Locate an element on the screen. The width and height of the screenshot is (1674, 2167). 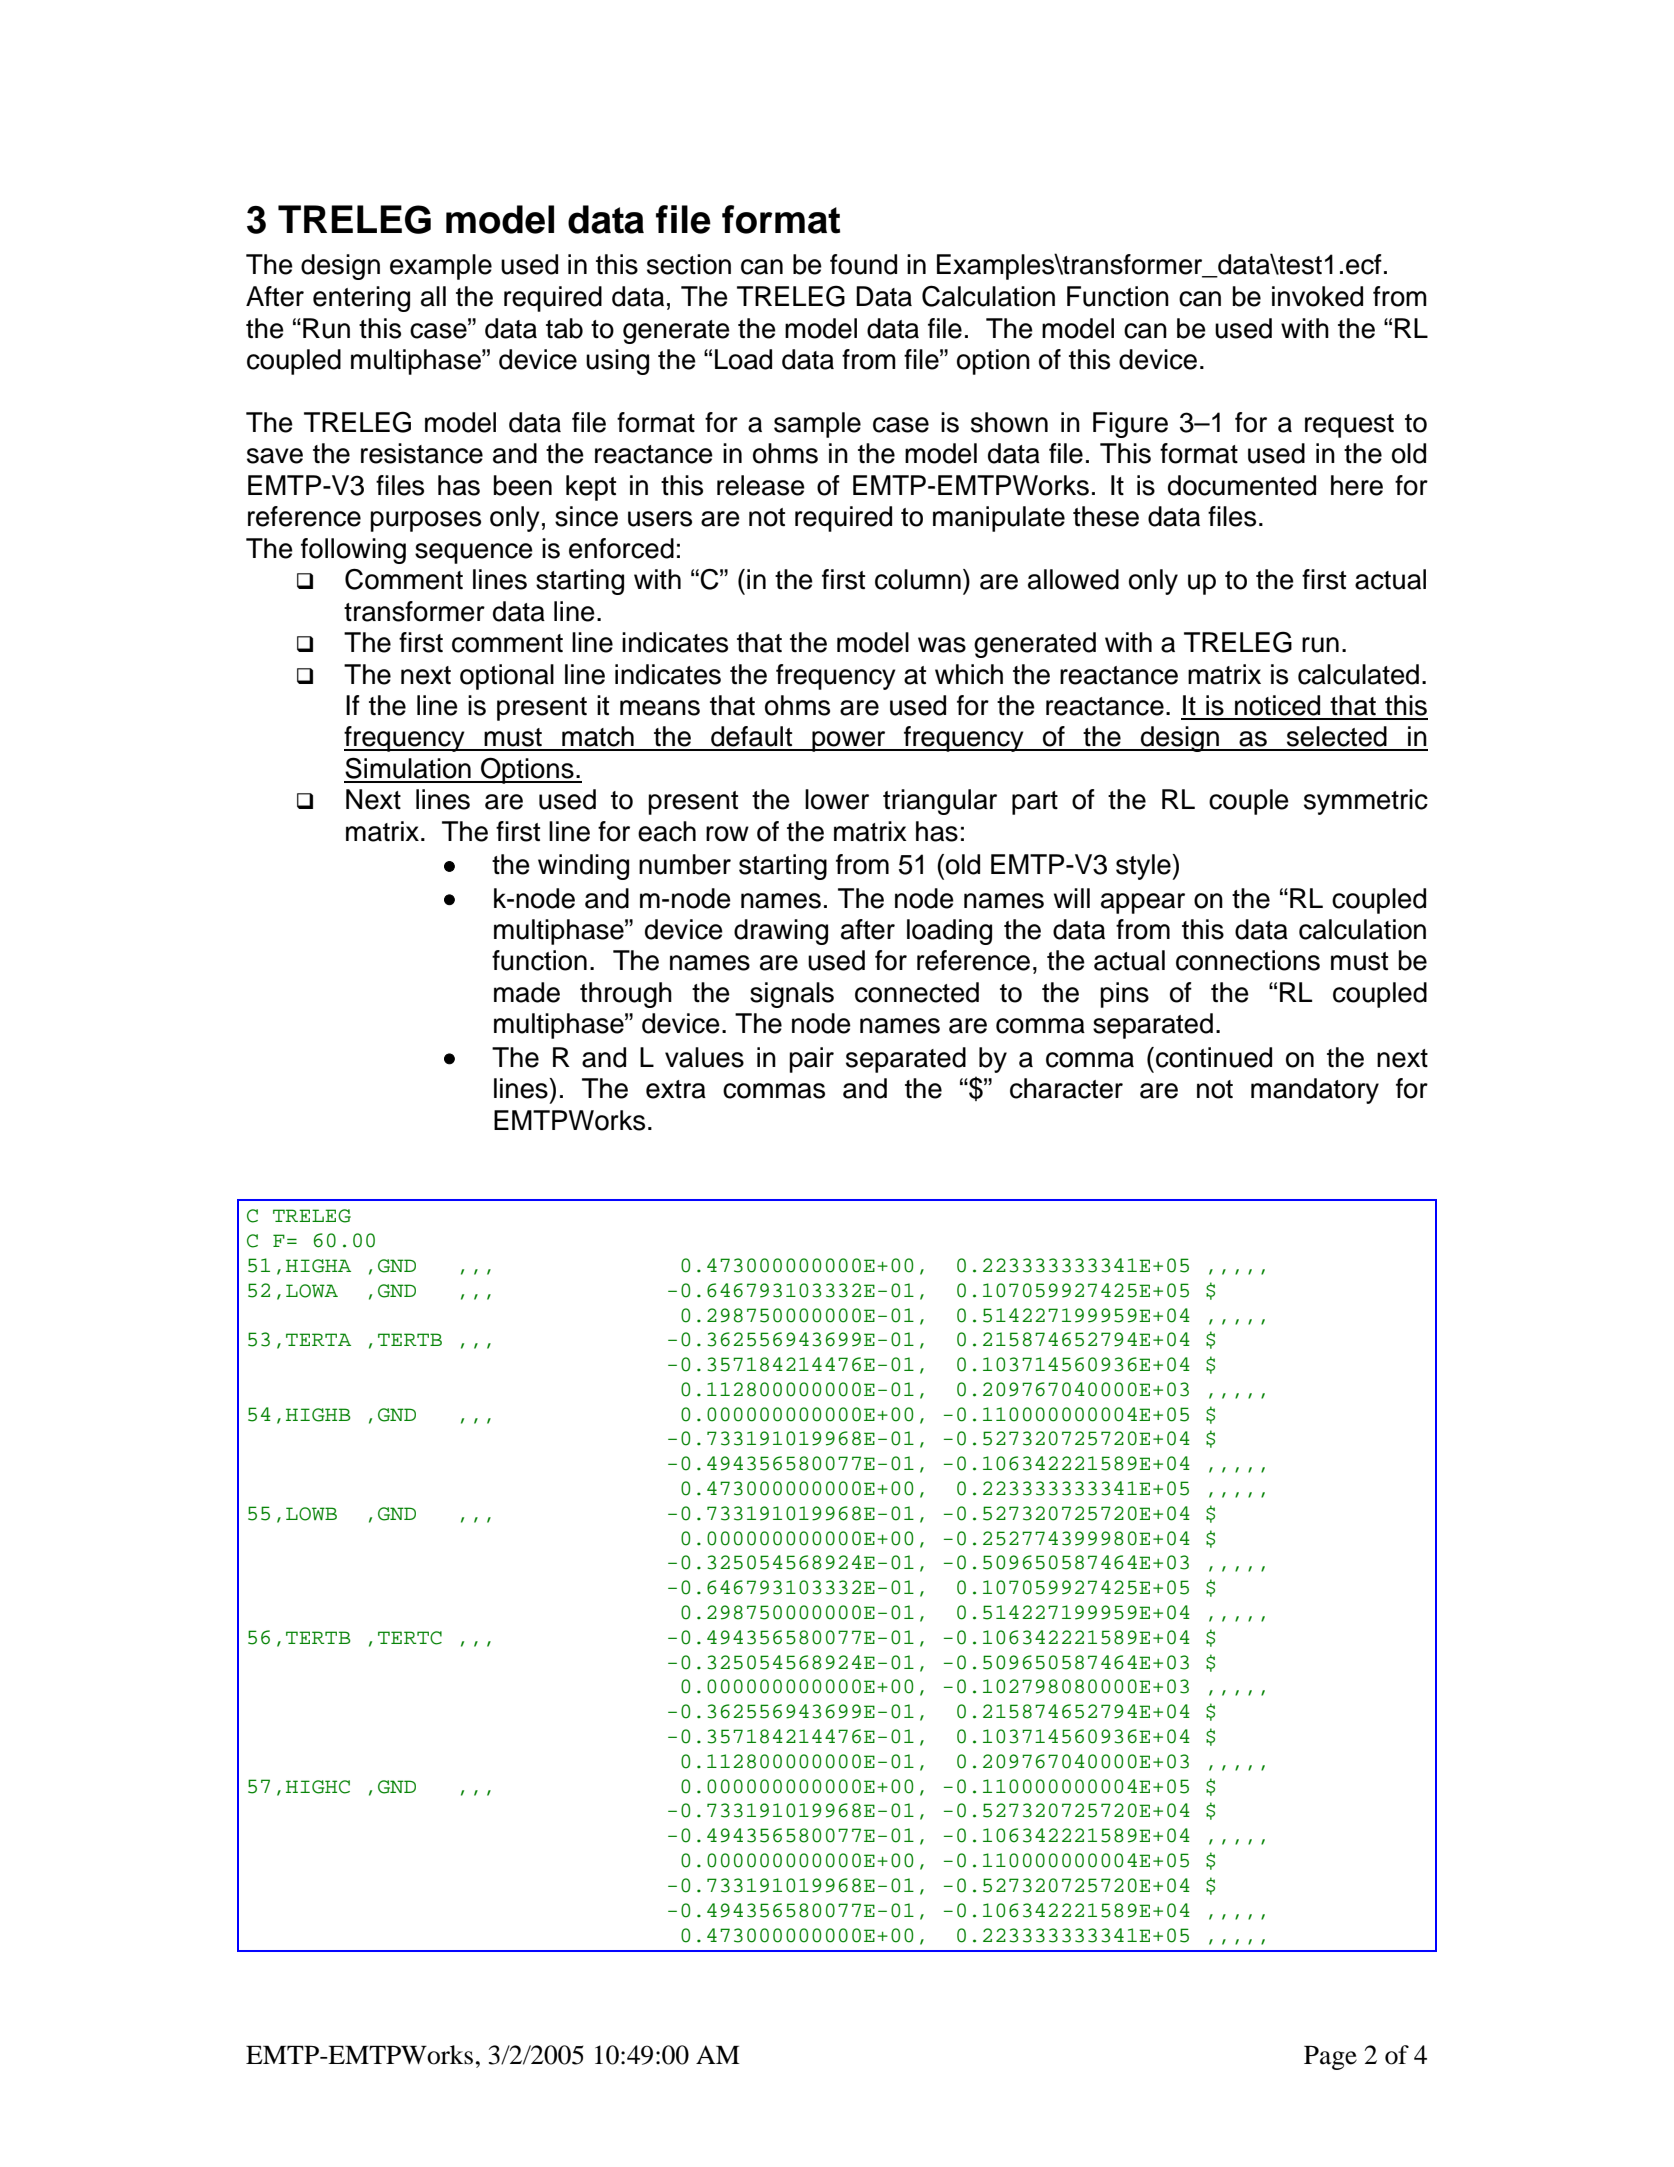
pair is located at coordinates (811, 1060).
